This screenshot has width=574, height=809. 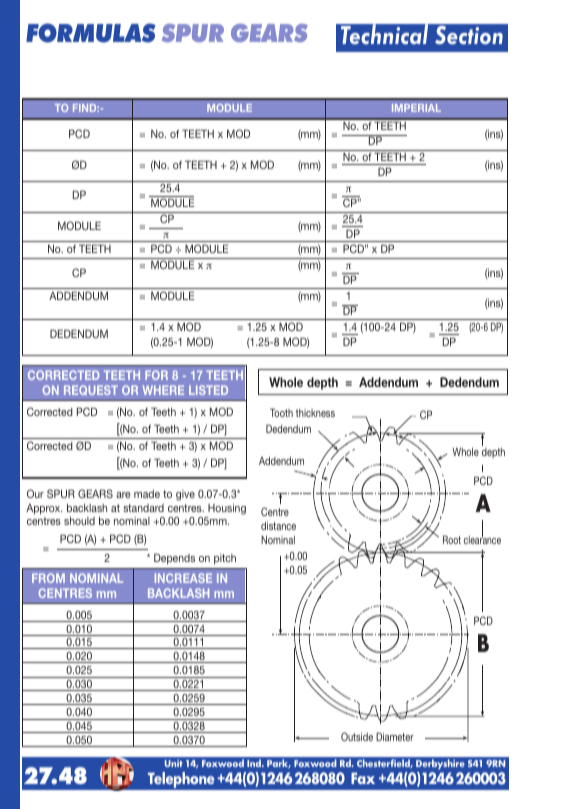 I want to click on FORMULAS, so click(x=91, y=33).
